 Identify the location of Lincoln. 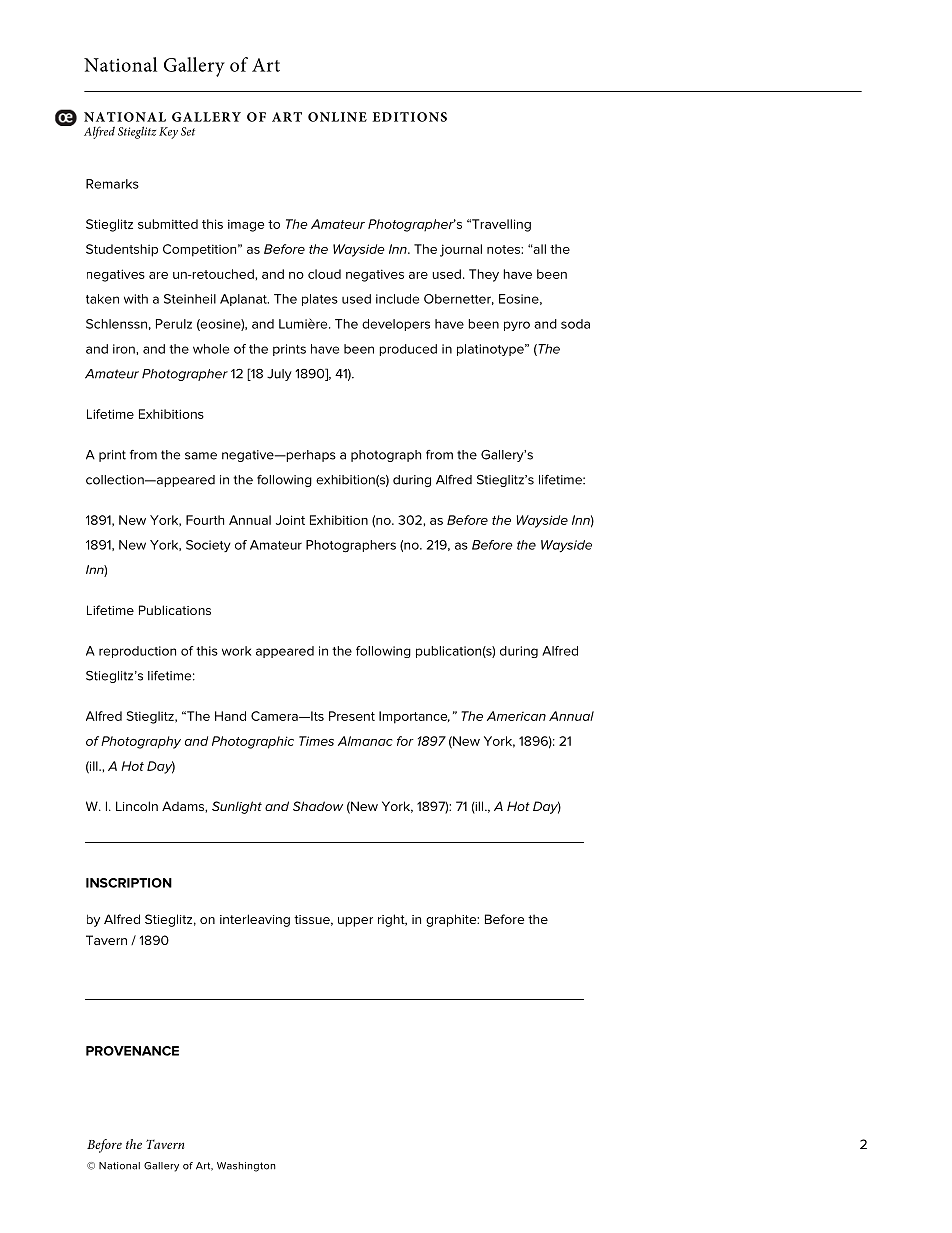
(137, 806).
